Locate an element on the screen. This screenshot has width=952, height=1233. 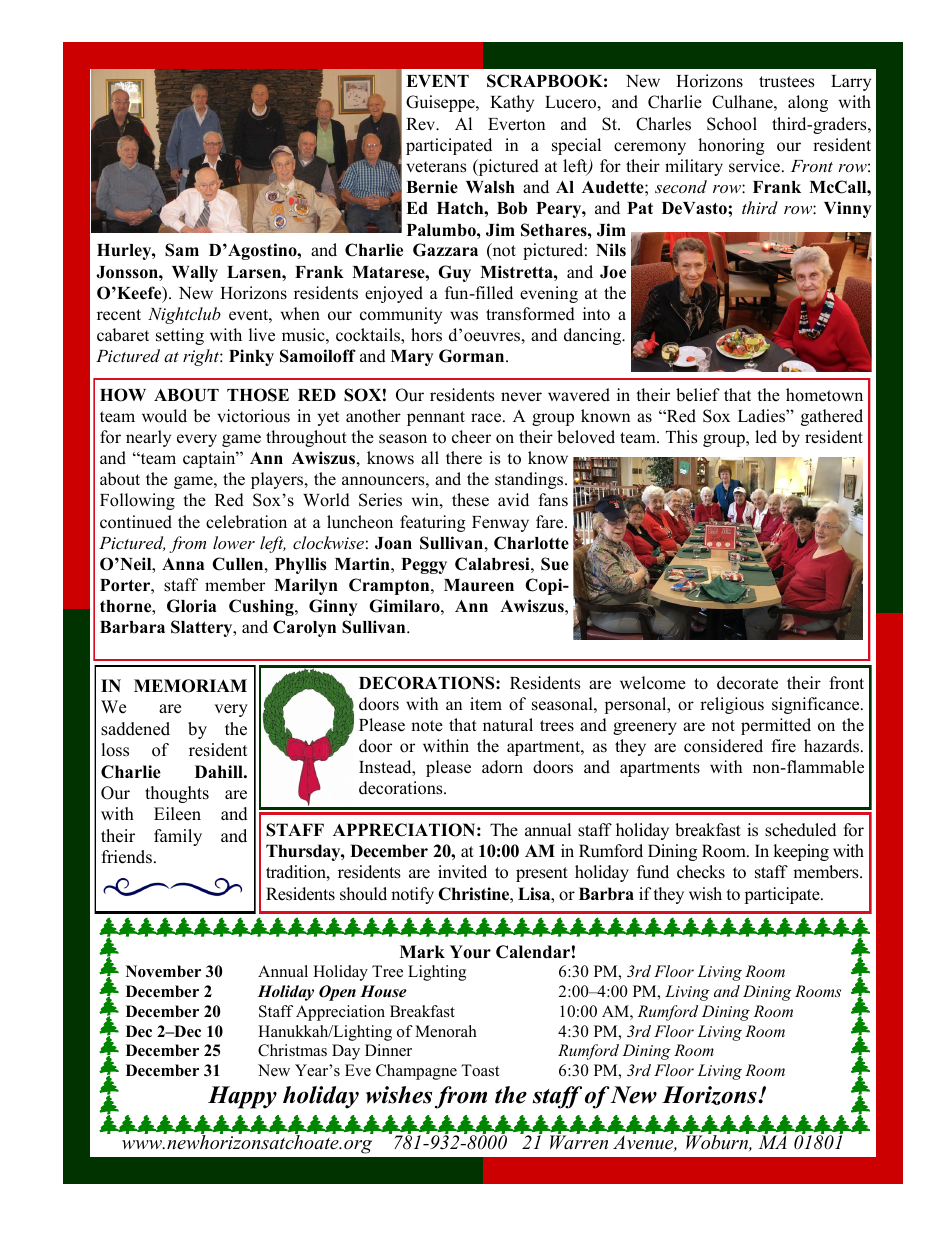
Kathy is located at coordinates (512, 103).
